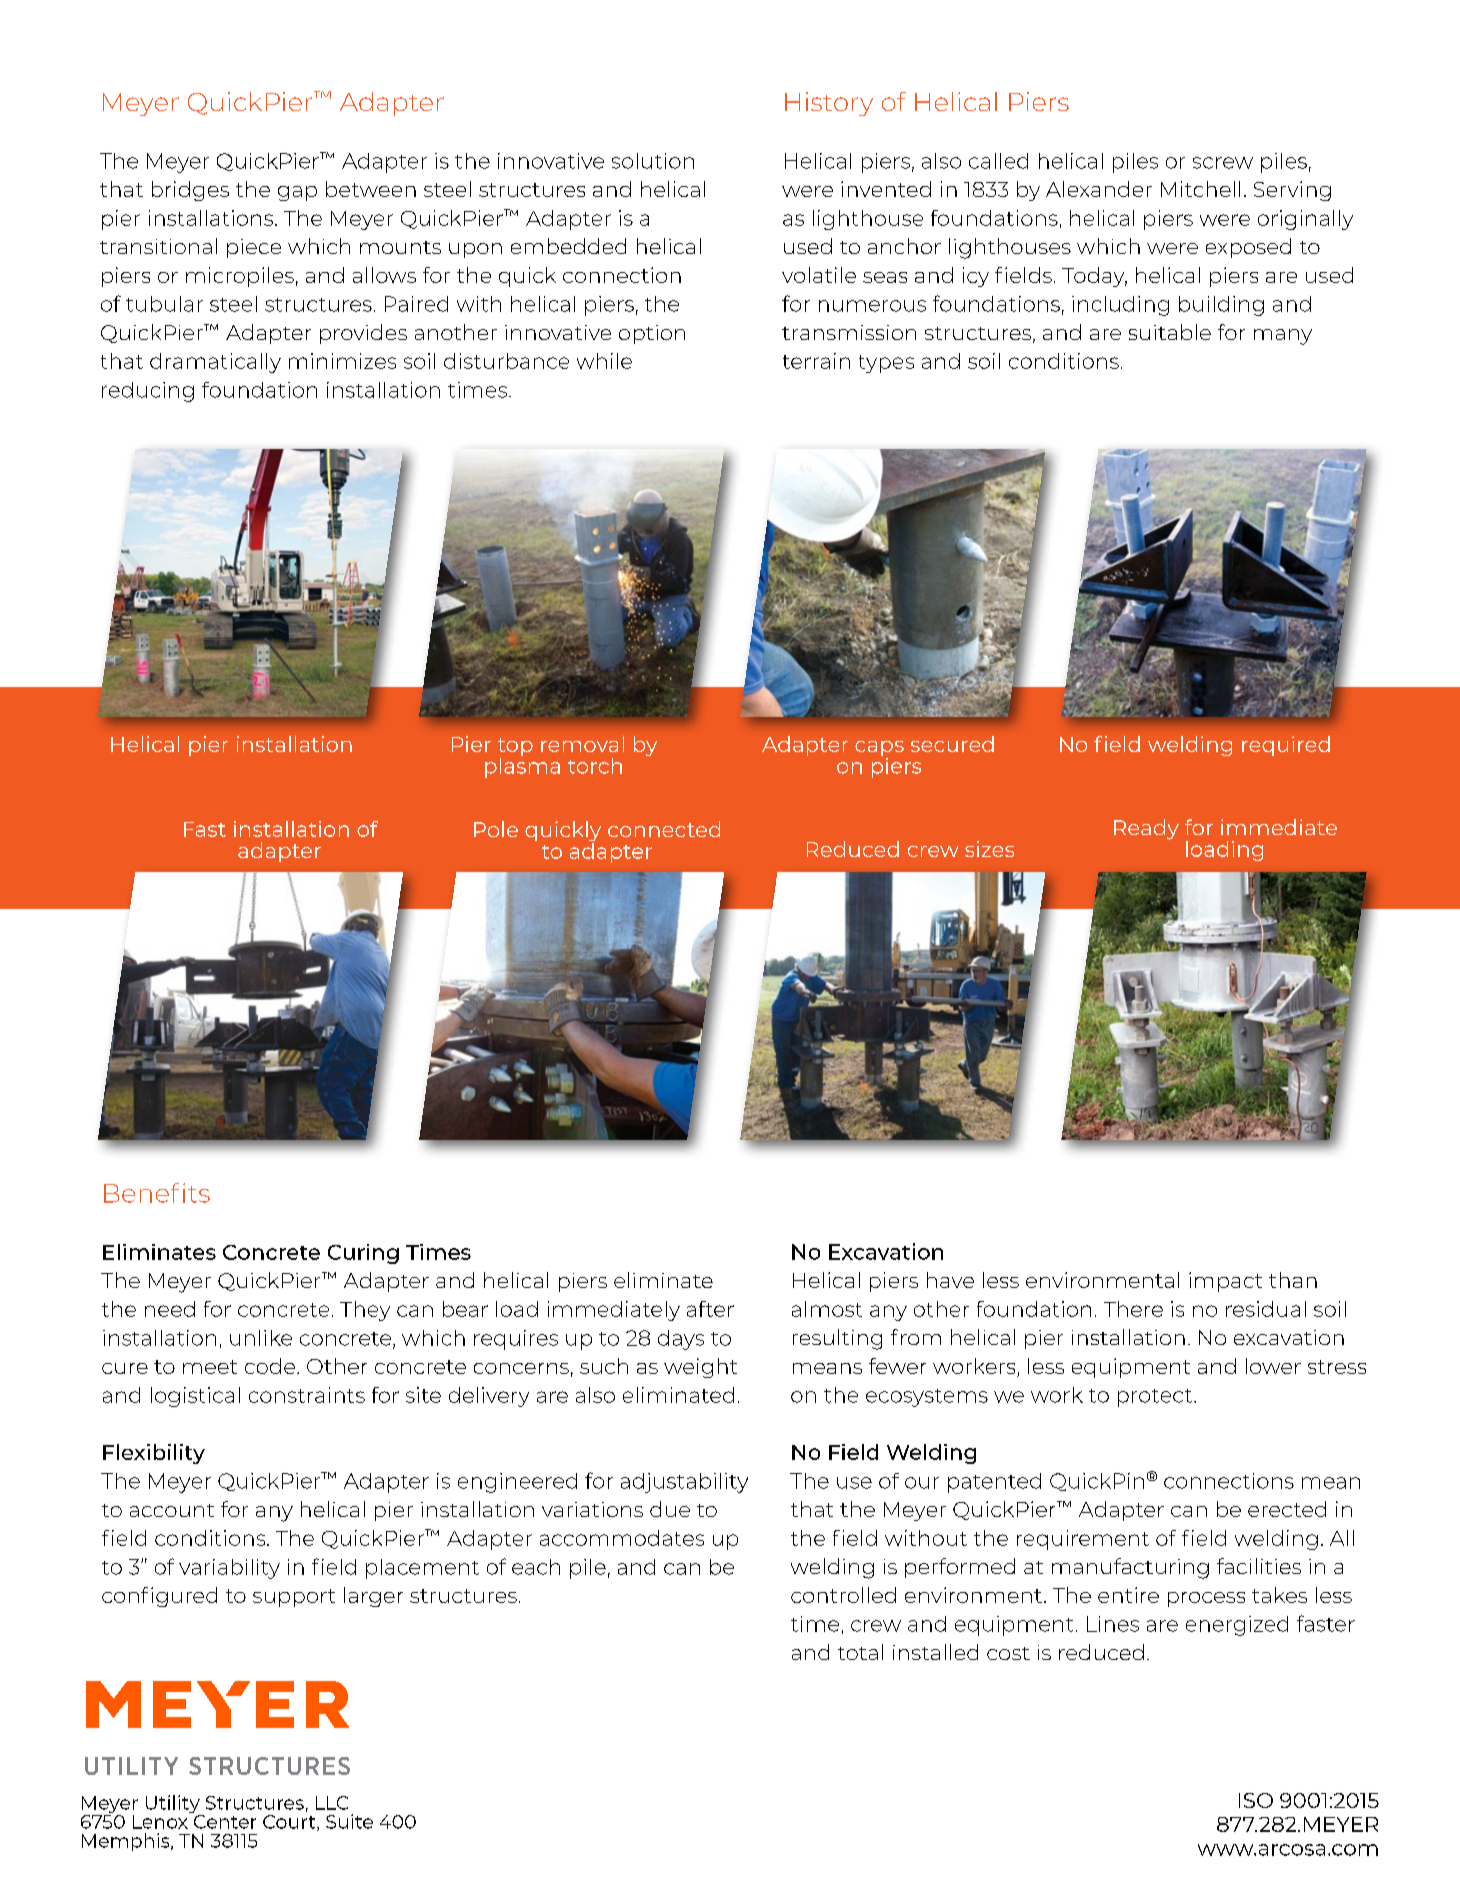 The height and width of the screenshot is (1889, 1460). What do you see at coordinates (290, 1823) in the screenshot?
I see `Court` at bounding box center [290, 1823].
